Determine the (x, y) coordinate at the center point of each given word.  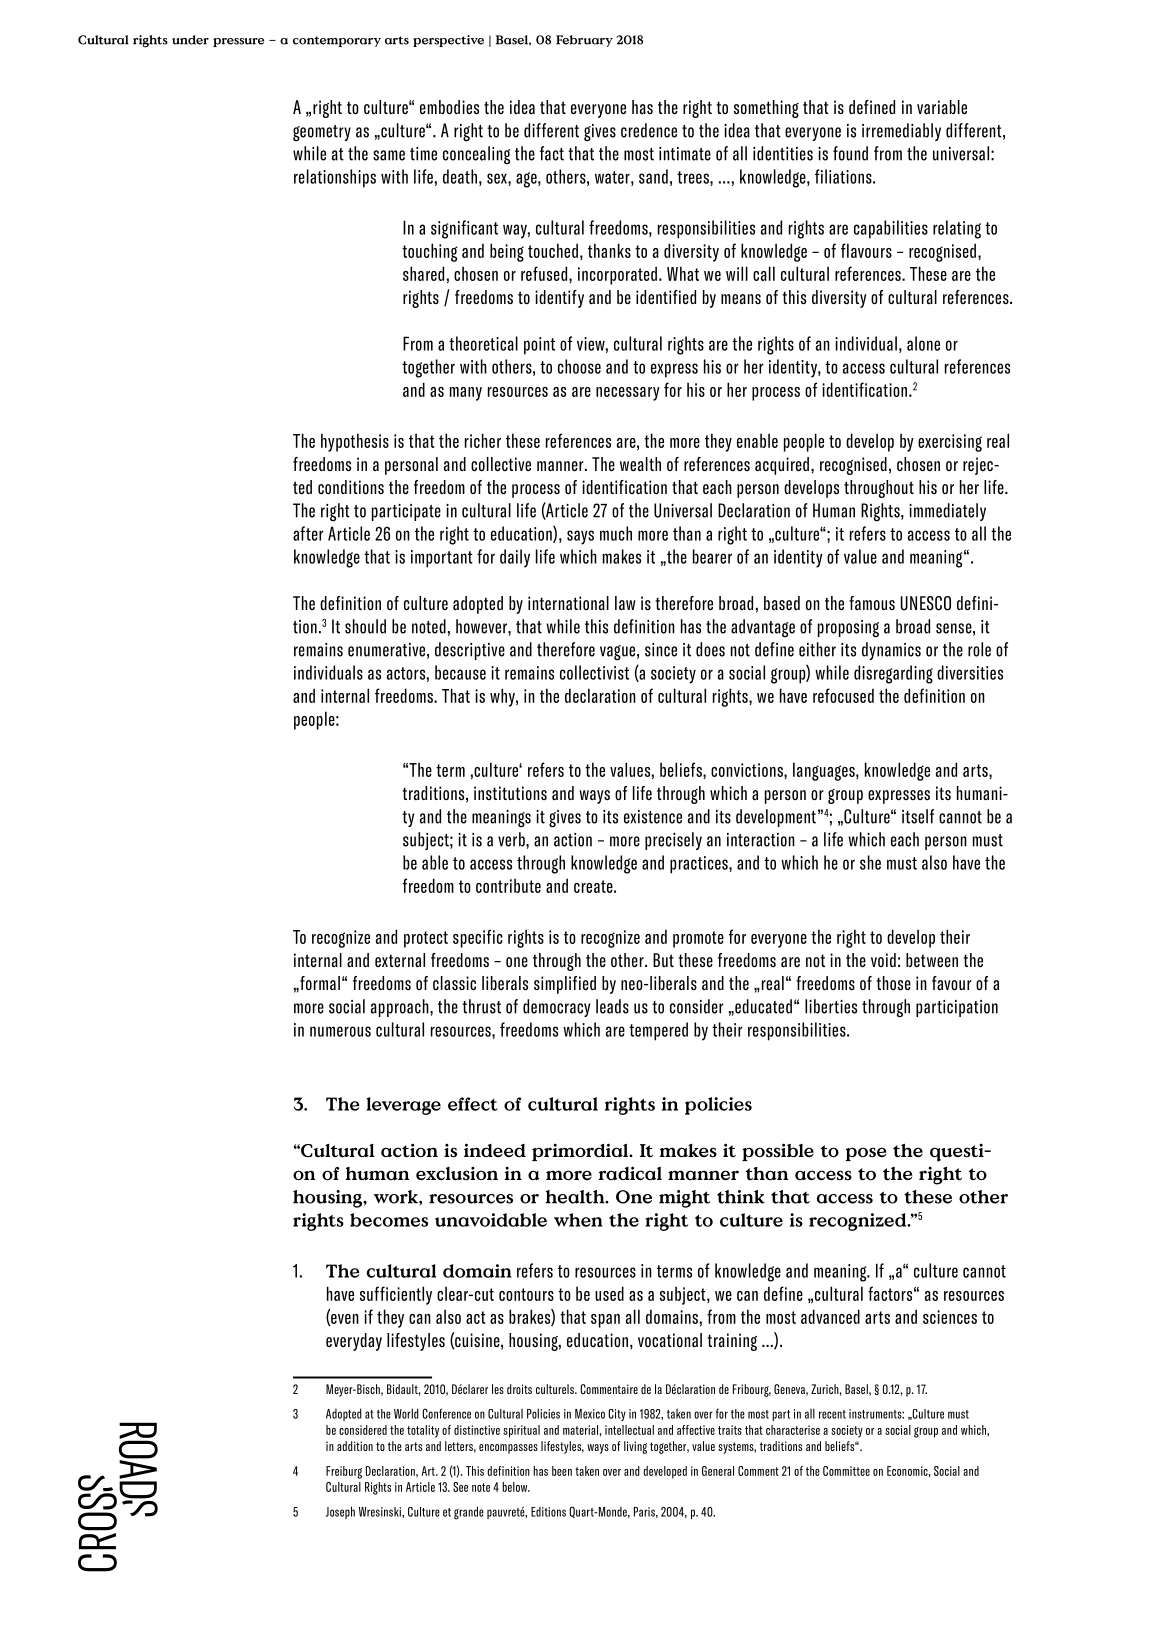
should (365, 626)
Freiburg (344, 1472)
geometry (322, 133)
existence (653, 817)
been (562, 1471)
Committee (846, 1471)
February (584, 41)
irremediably (901, 132)
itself (918, 816)
